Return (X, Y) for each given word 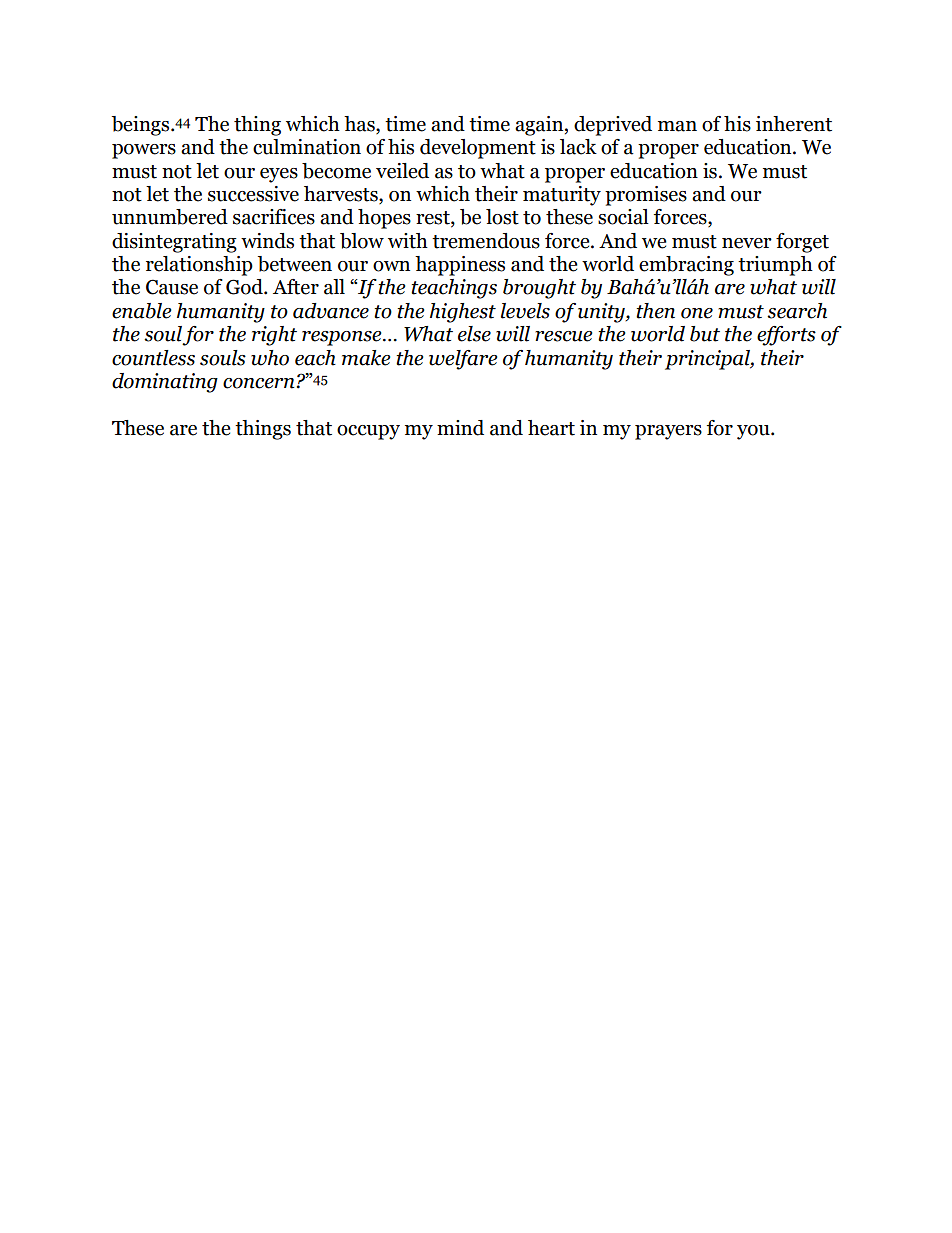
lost (502, 217)
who (270, 358)
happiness (460, 266)
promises (646, 196)
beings (142, 126)
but (705, 334)
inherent (794, 124)
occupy (368, 432)
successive (253, 194)
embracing (686, 266)
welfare (463, 360)
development (478, 149)
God (245, 287)
